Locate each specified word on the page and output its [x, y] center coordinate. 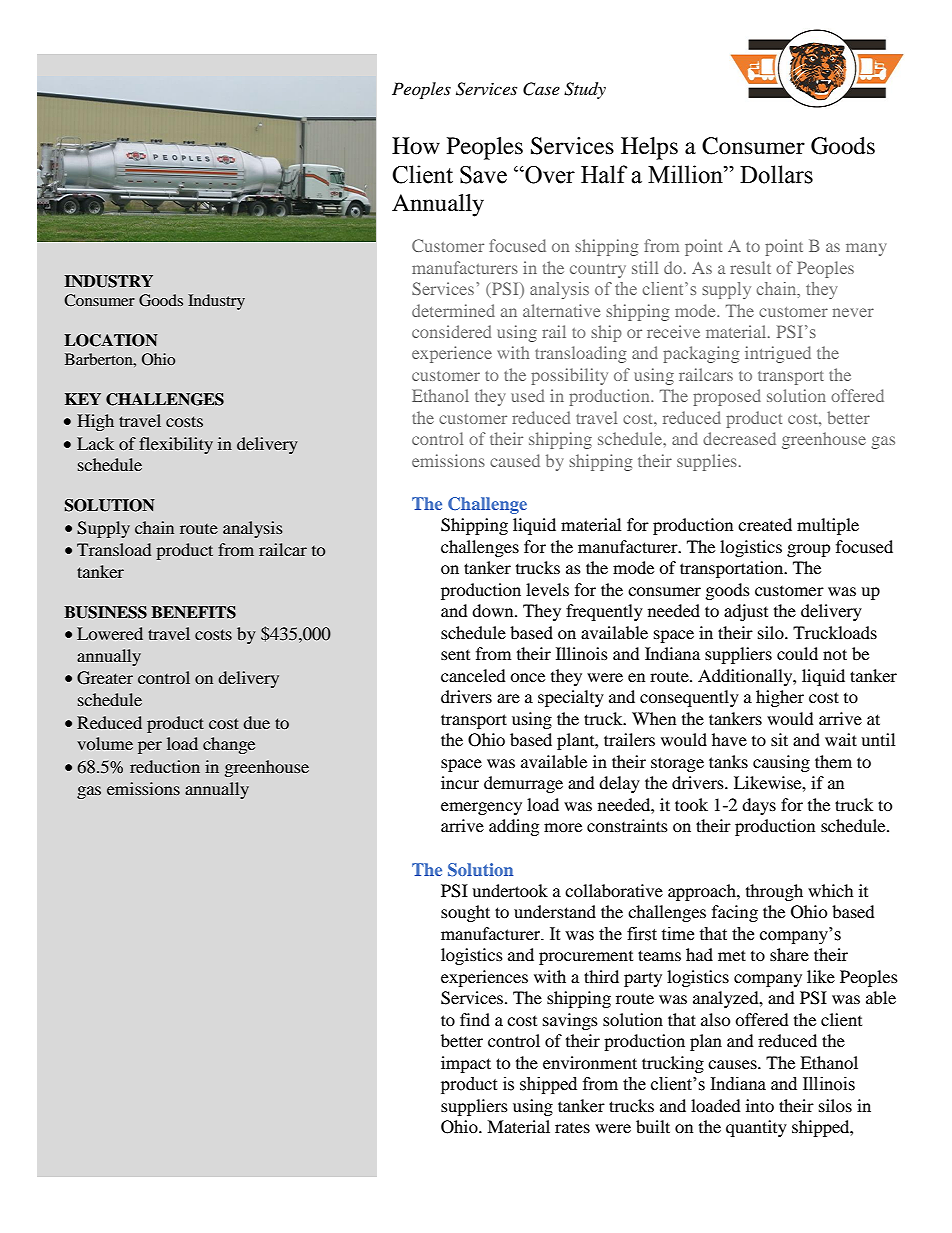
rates [572, 1128]
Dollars [776, 174]
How [416, 146]
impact [466, 1064]
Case [541, 89]
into [760, 1105]
